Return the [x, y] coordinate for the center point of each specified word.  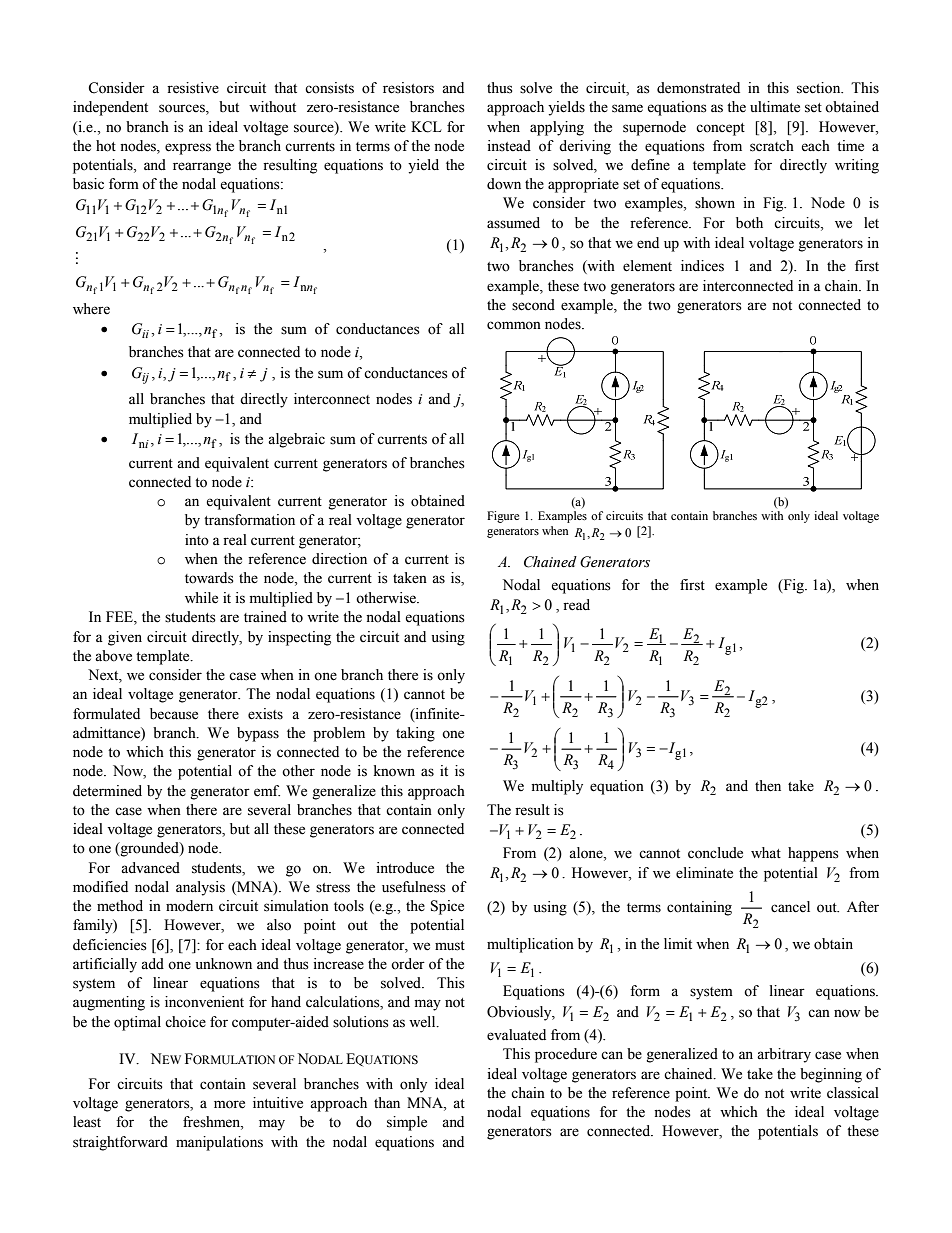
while [201, 598]
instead [509, 146]
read [576, 605]
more [229, 1104]
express [188, 149]
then [768, 786]
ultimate [775, 107]
